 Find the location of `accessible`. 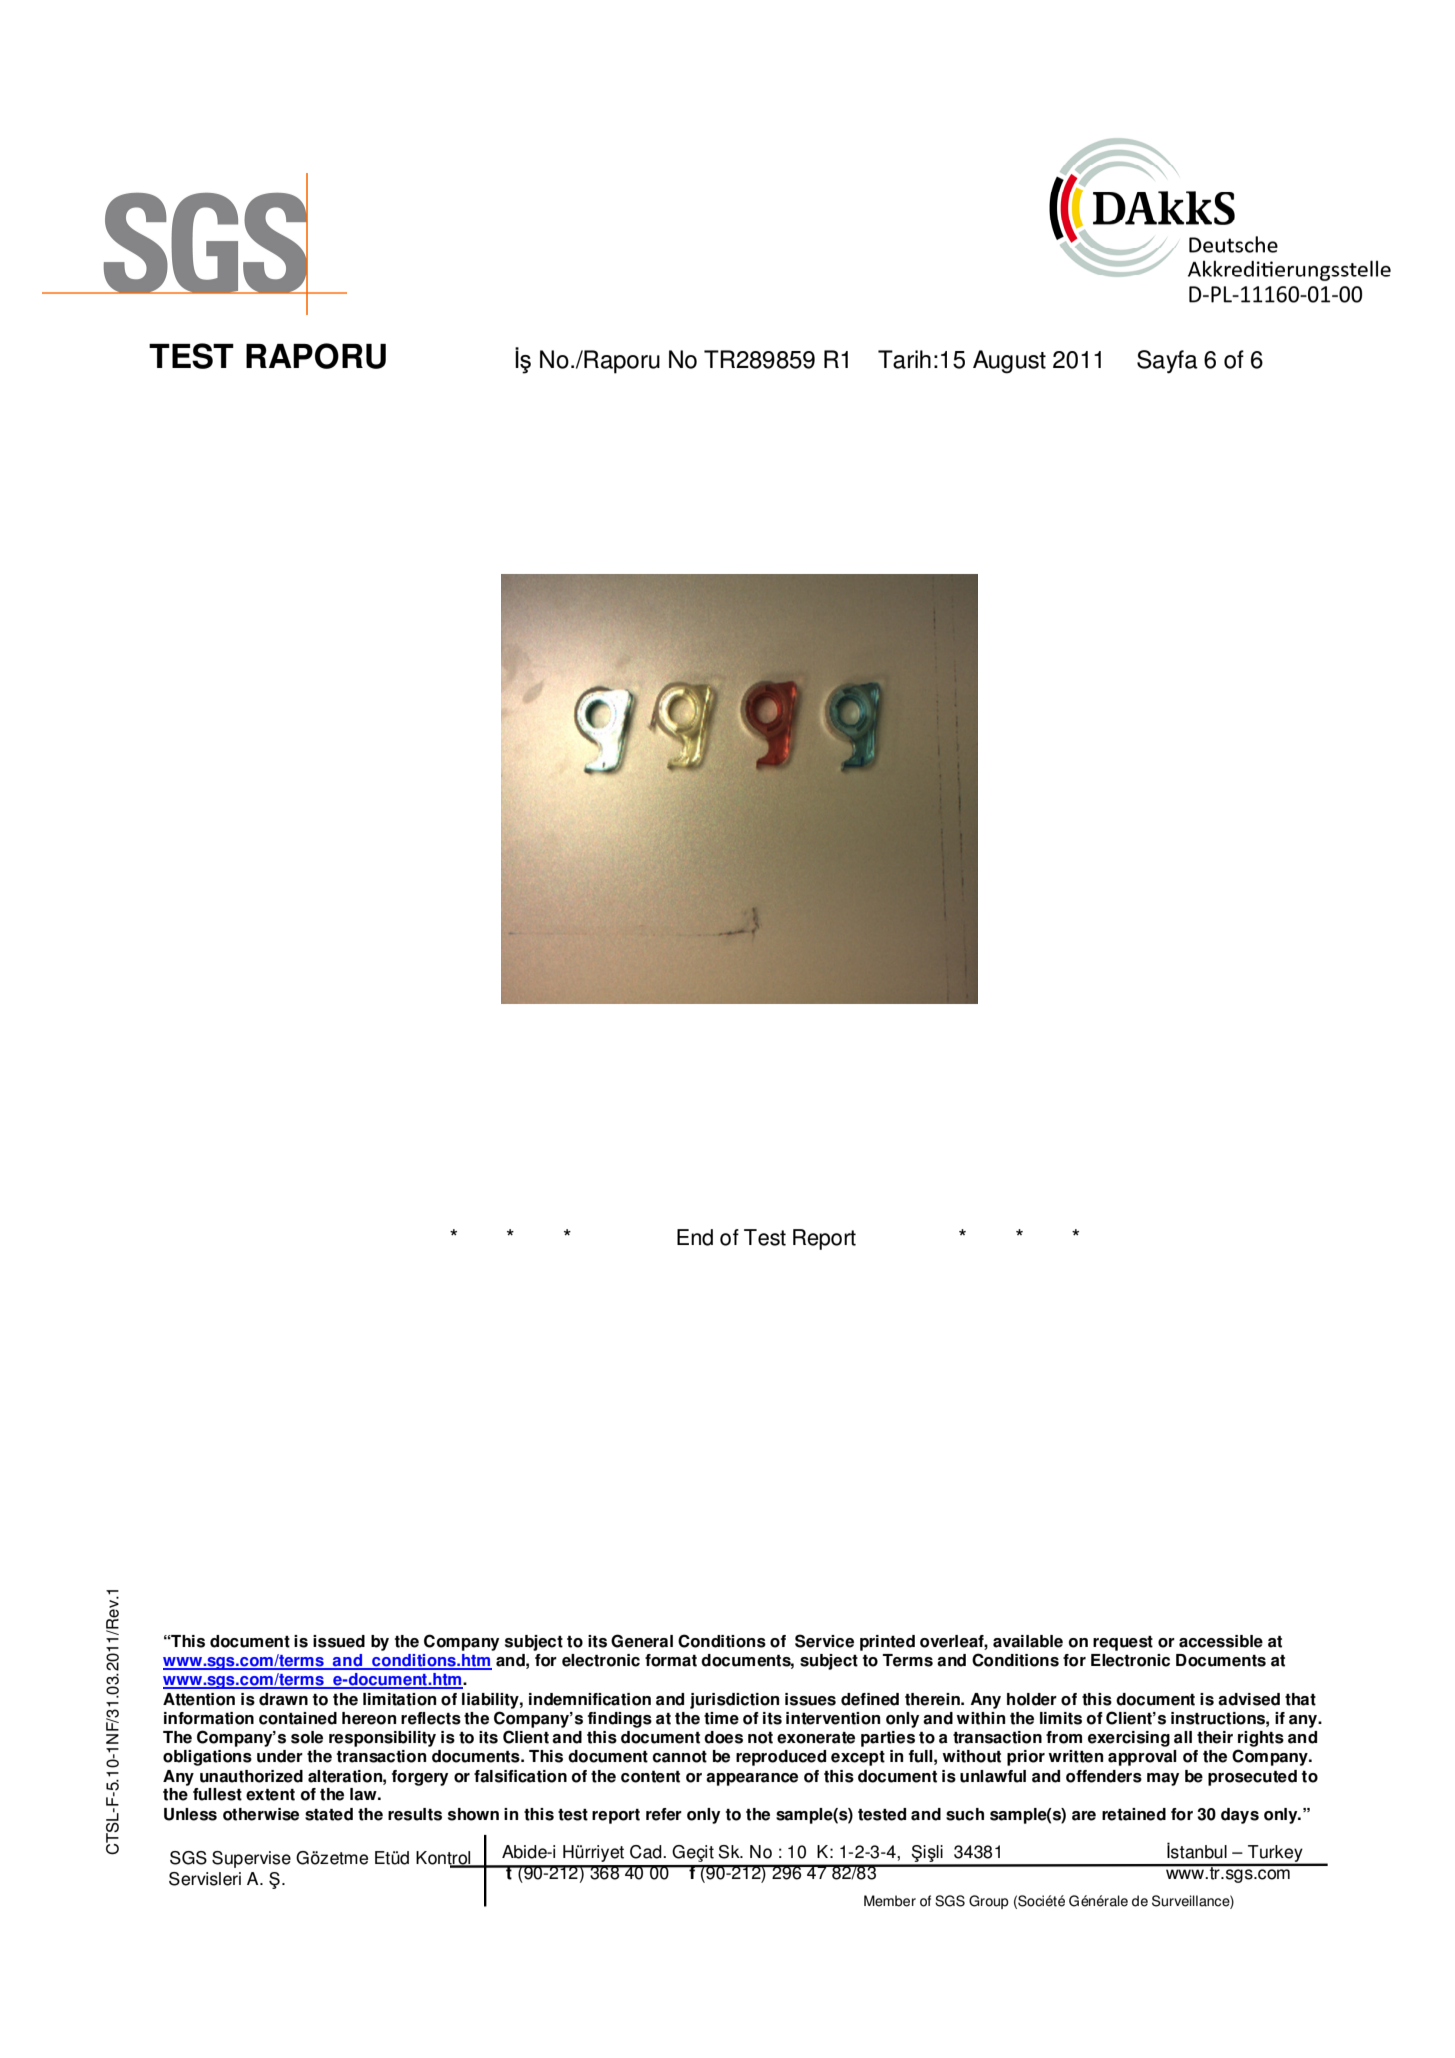

accessible is located at coordinates (1221, 1641).
